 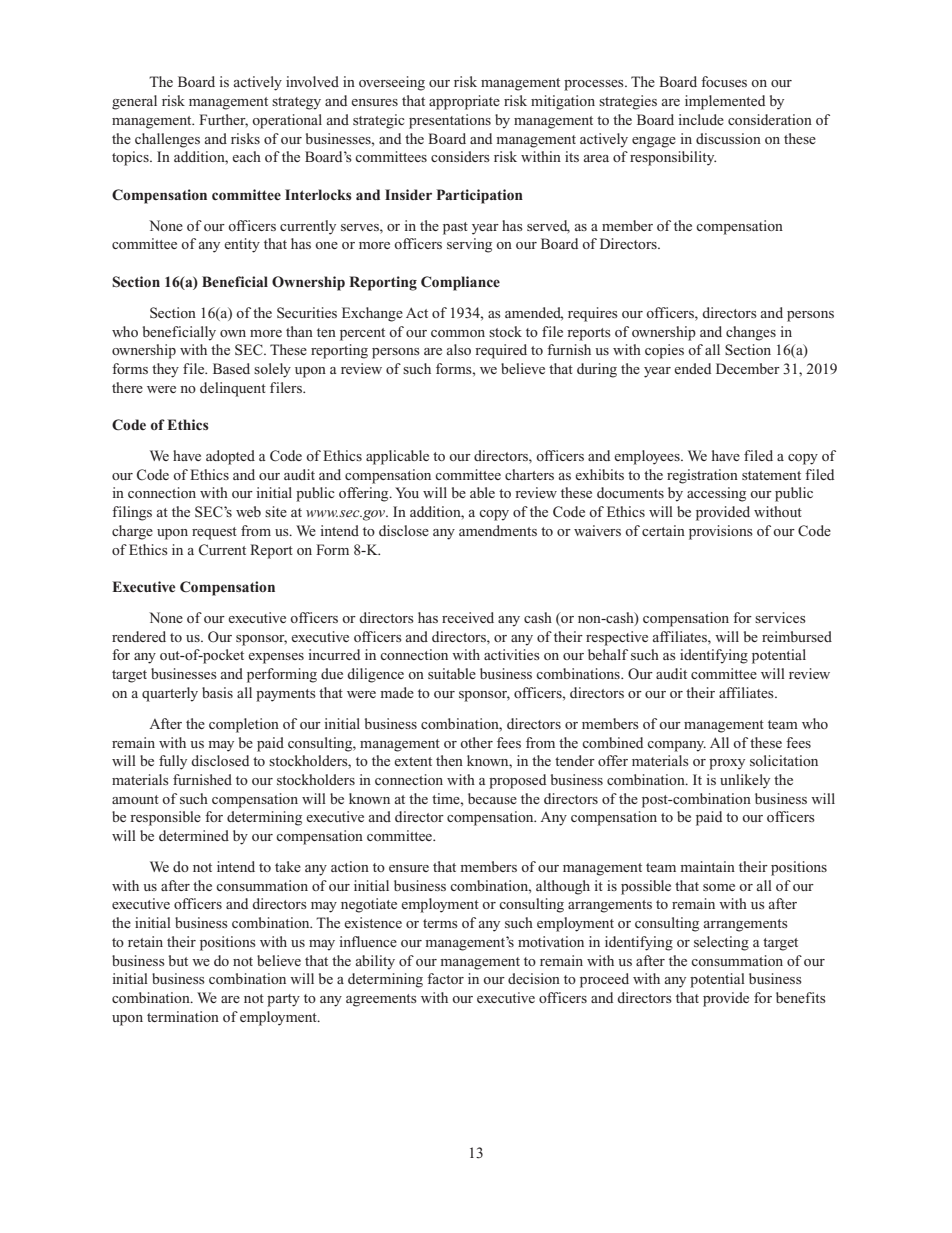 I want to click on appropriate, so click(x=464, y=102).
